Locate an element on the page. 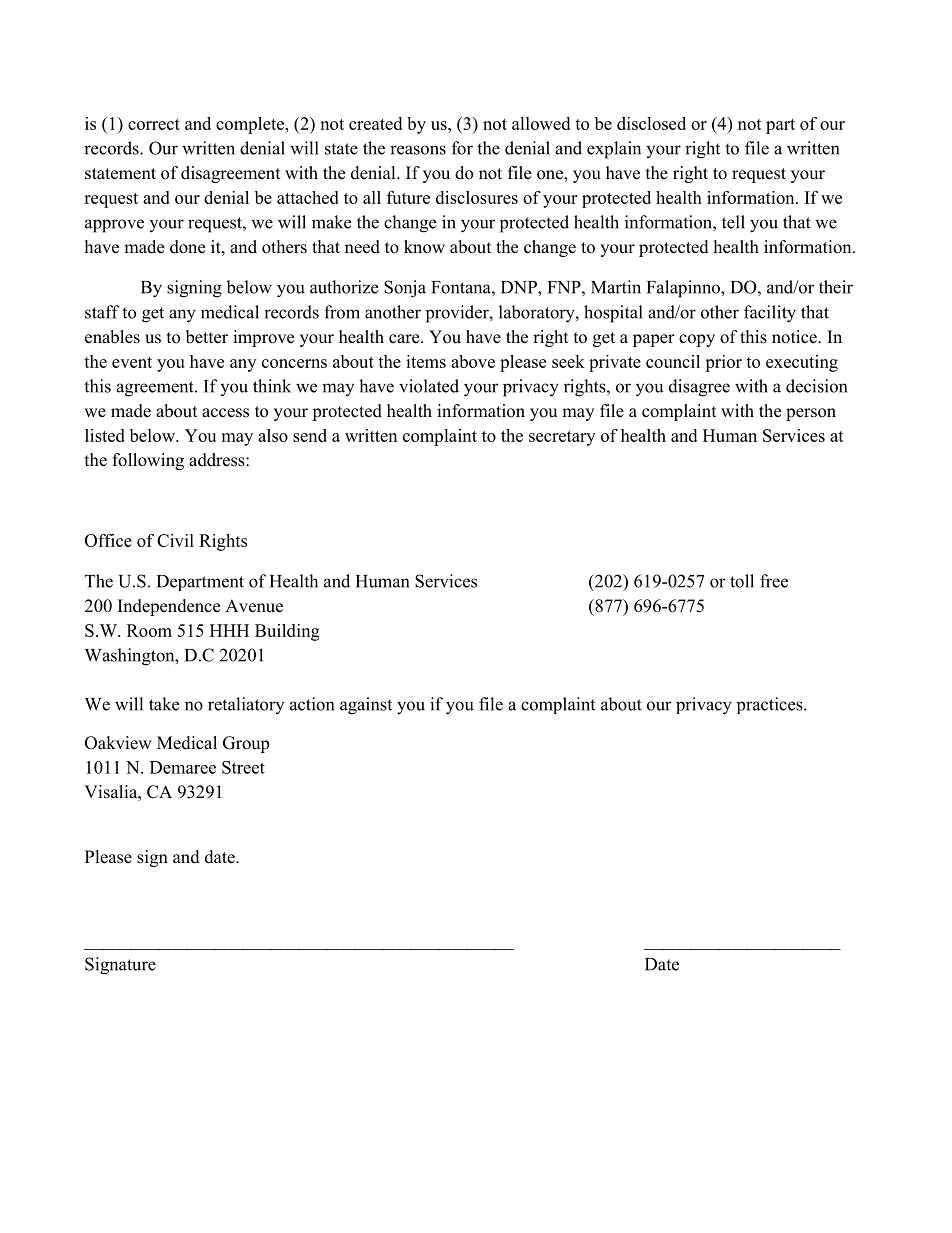 The width and height of the image is (952, 1233). reasons is located at coordinates (418, 150).
